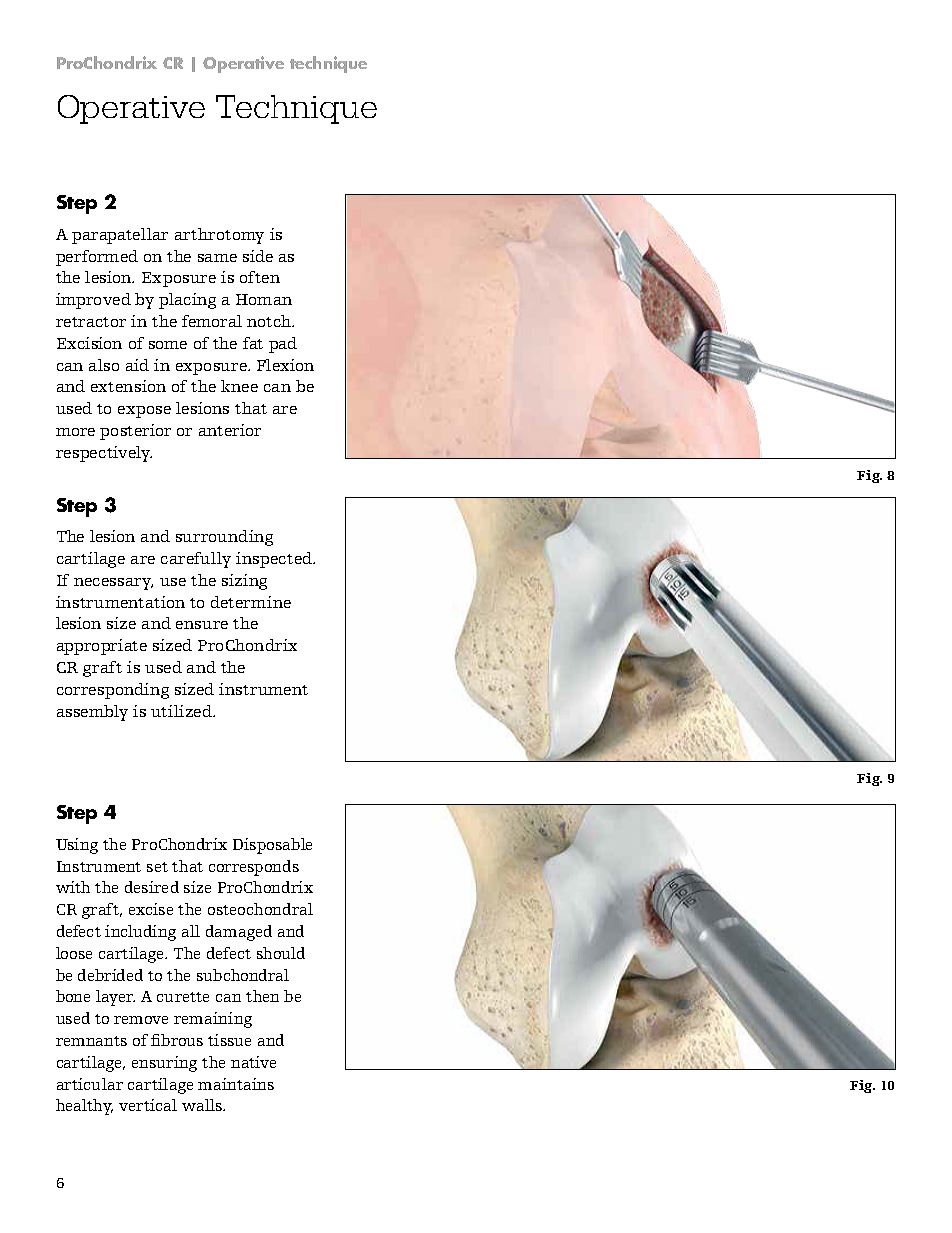 Image resolution: width=952 pixels, height=1233 pixels. Describe the element at coordinates (253, 1062) in the page. I see `native` at that location.
